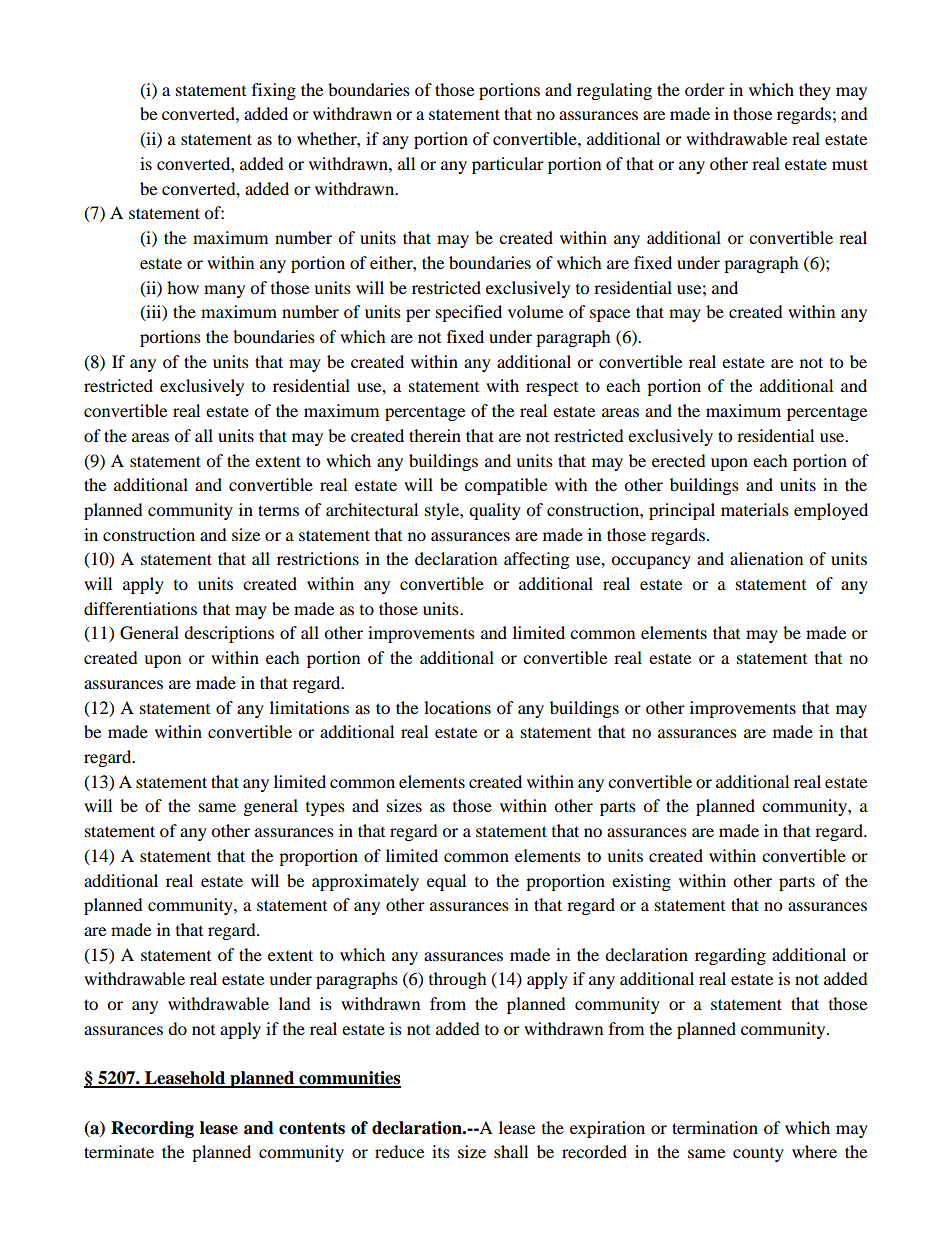 The height and width of the document is (1233, 952). I want to click on descriptions, so click(229, 634).
